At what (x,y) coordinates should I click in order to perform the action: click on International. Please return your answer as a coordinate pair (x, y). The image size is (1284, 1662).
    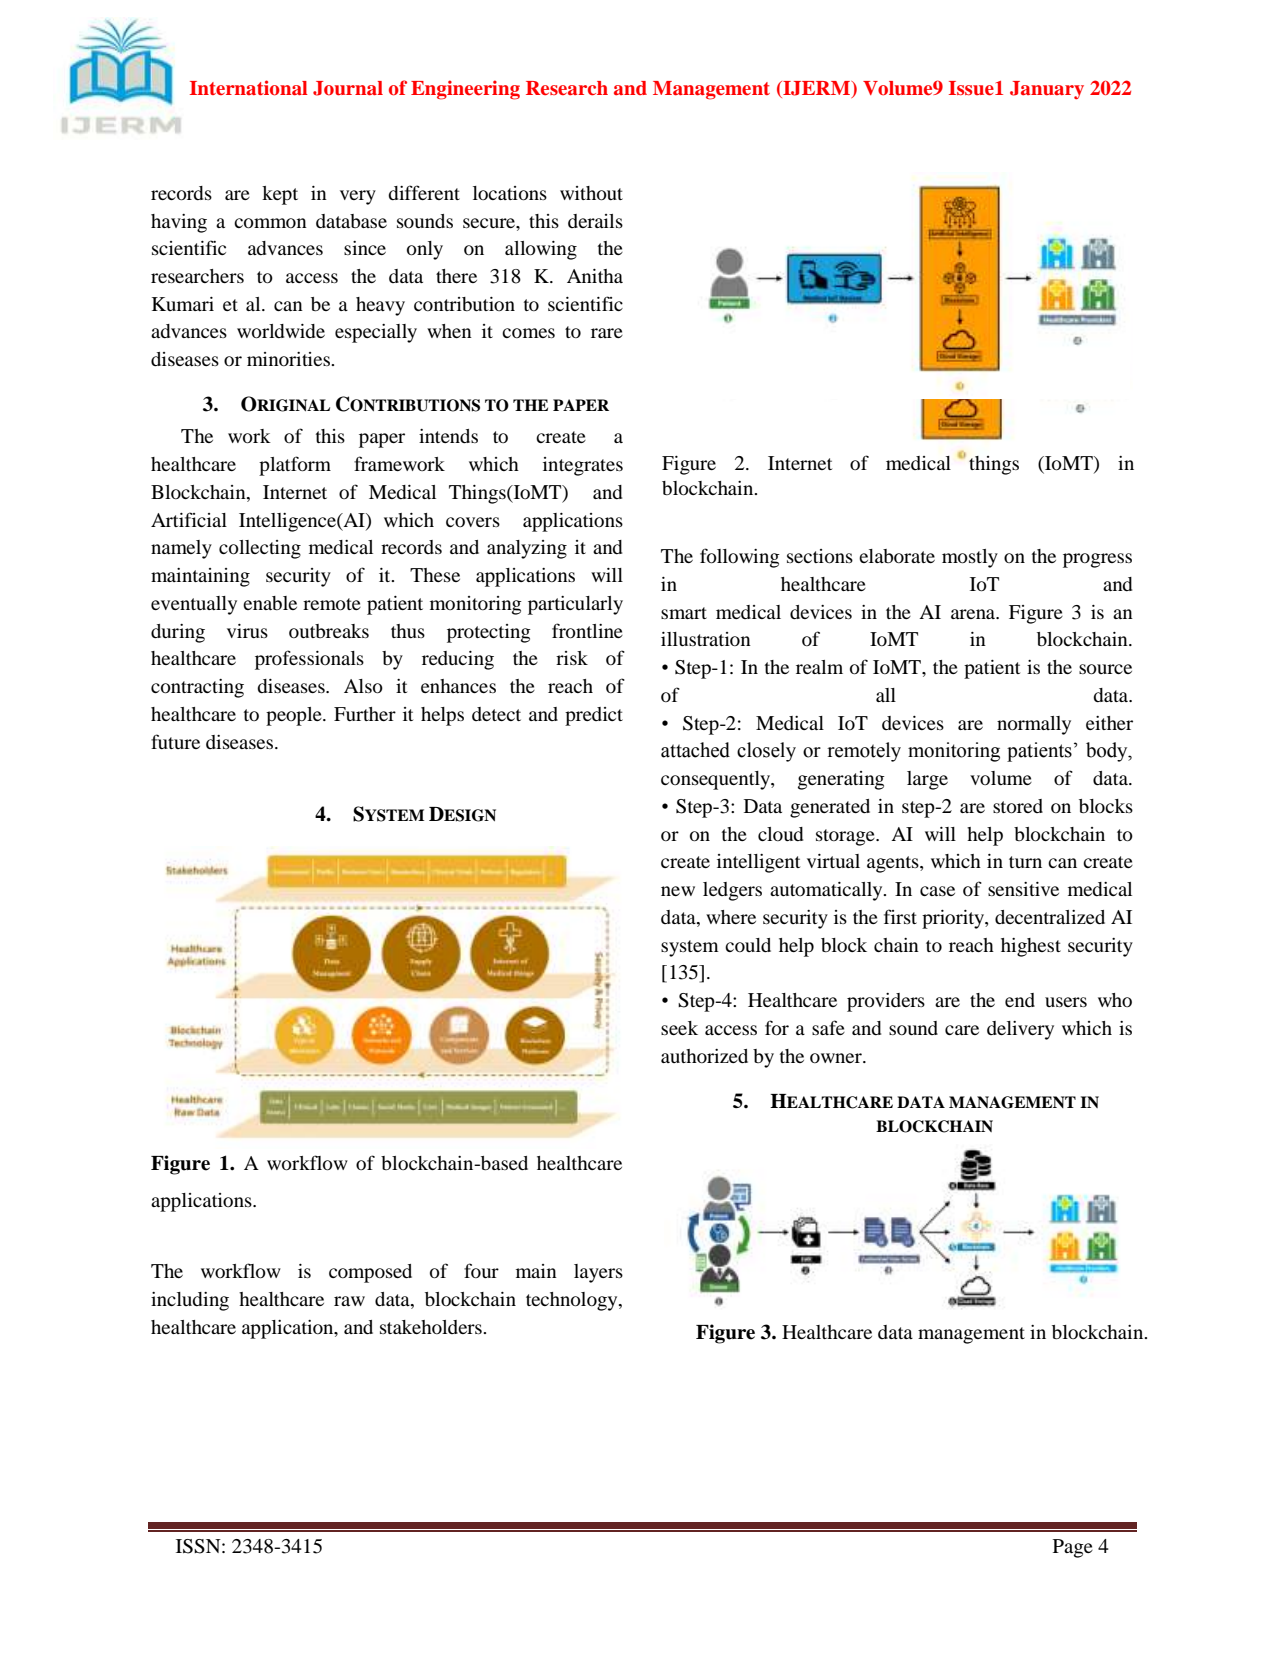
    Looking at the image, I should click on (249, 88).
